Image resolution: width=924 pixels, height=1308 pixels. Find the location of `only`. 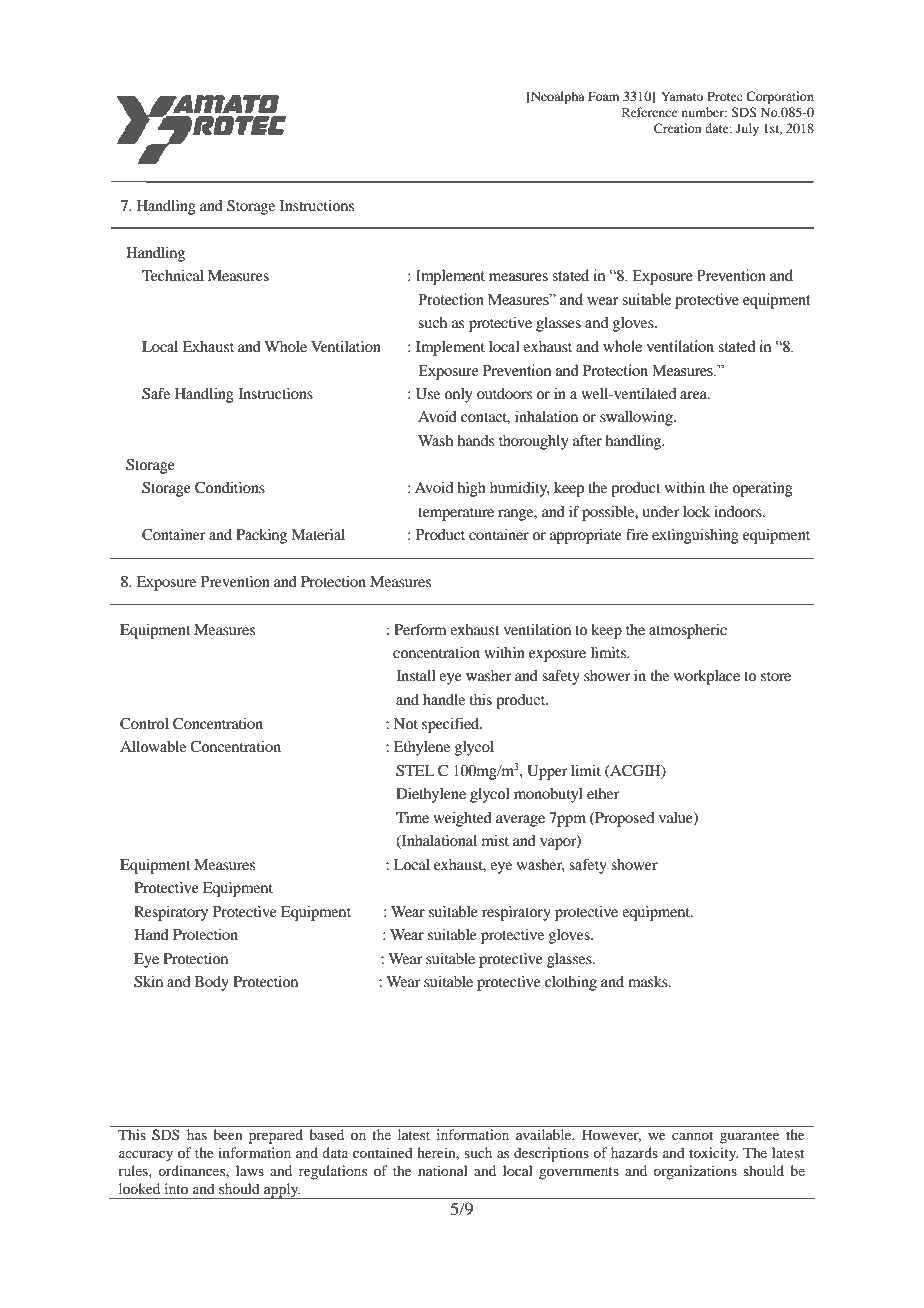

only is located at coordinates (458, 395).
